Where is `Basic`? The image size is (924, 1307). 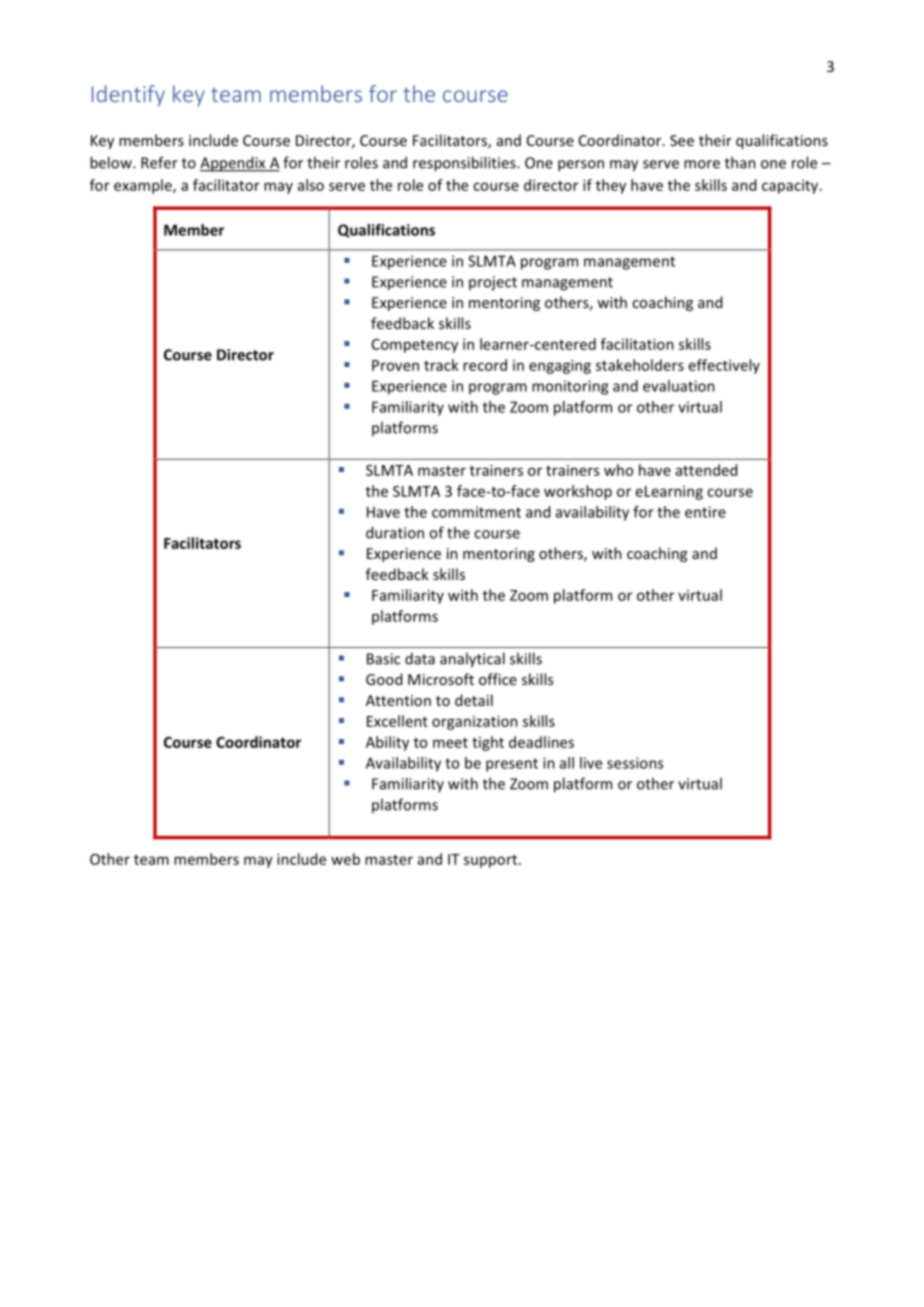 Basic is located at coordinates (383, 659).
